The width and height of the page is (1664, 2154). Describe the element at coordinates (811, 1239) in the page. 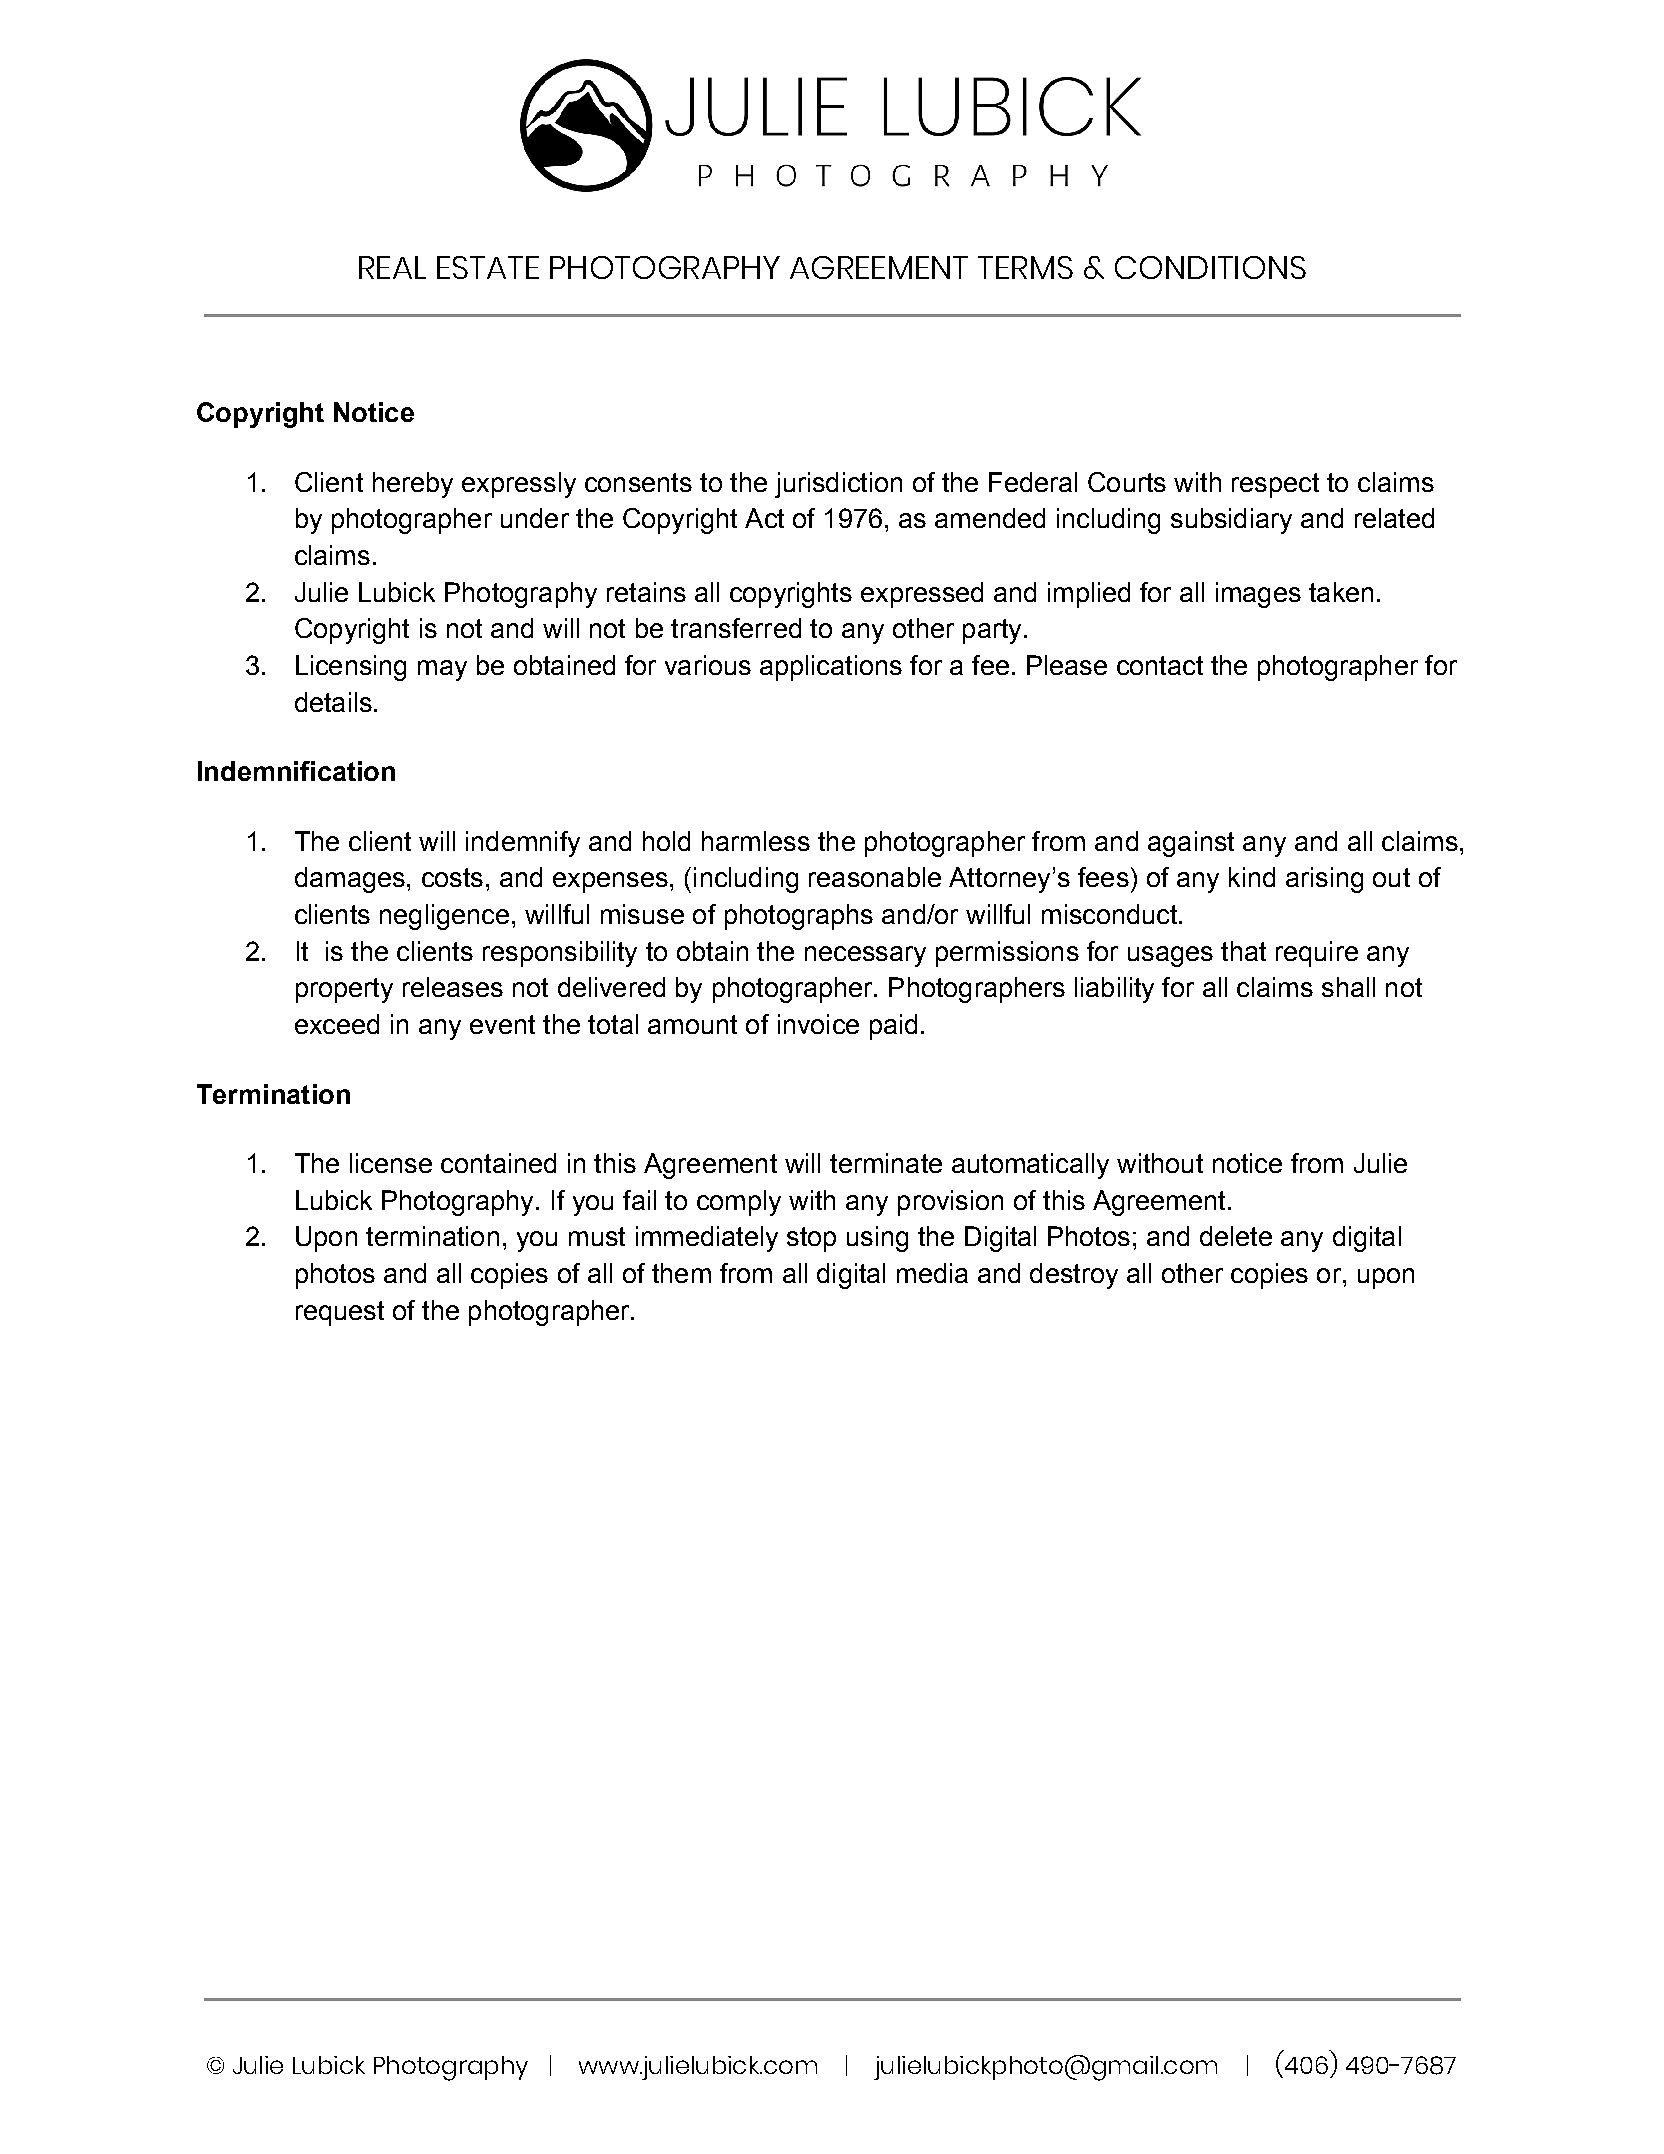

I see `stop` at that location.
